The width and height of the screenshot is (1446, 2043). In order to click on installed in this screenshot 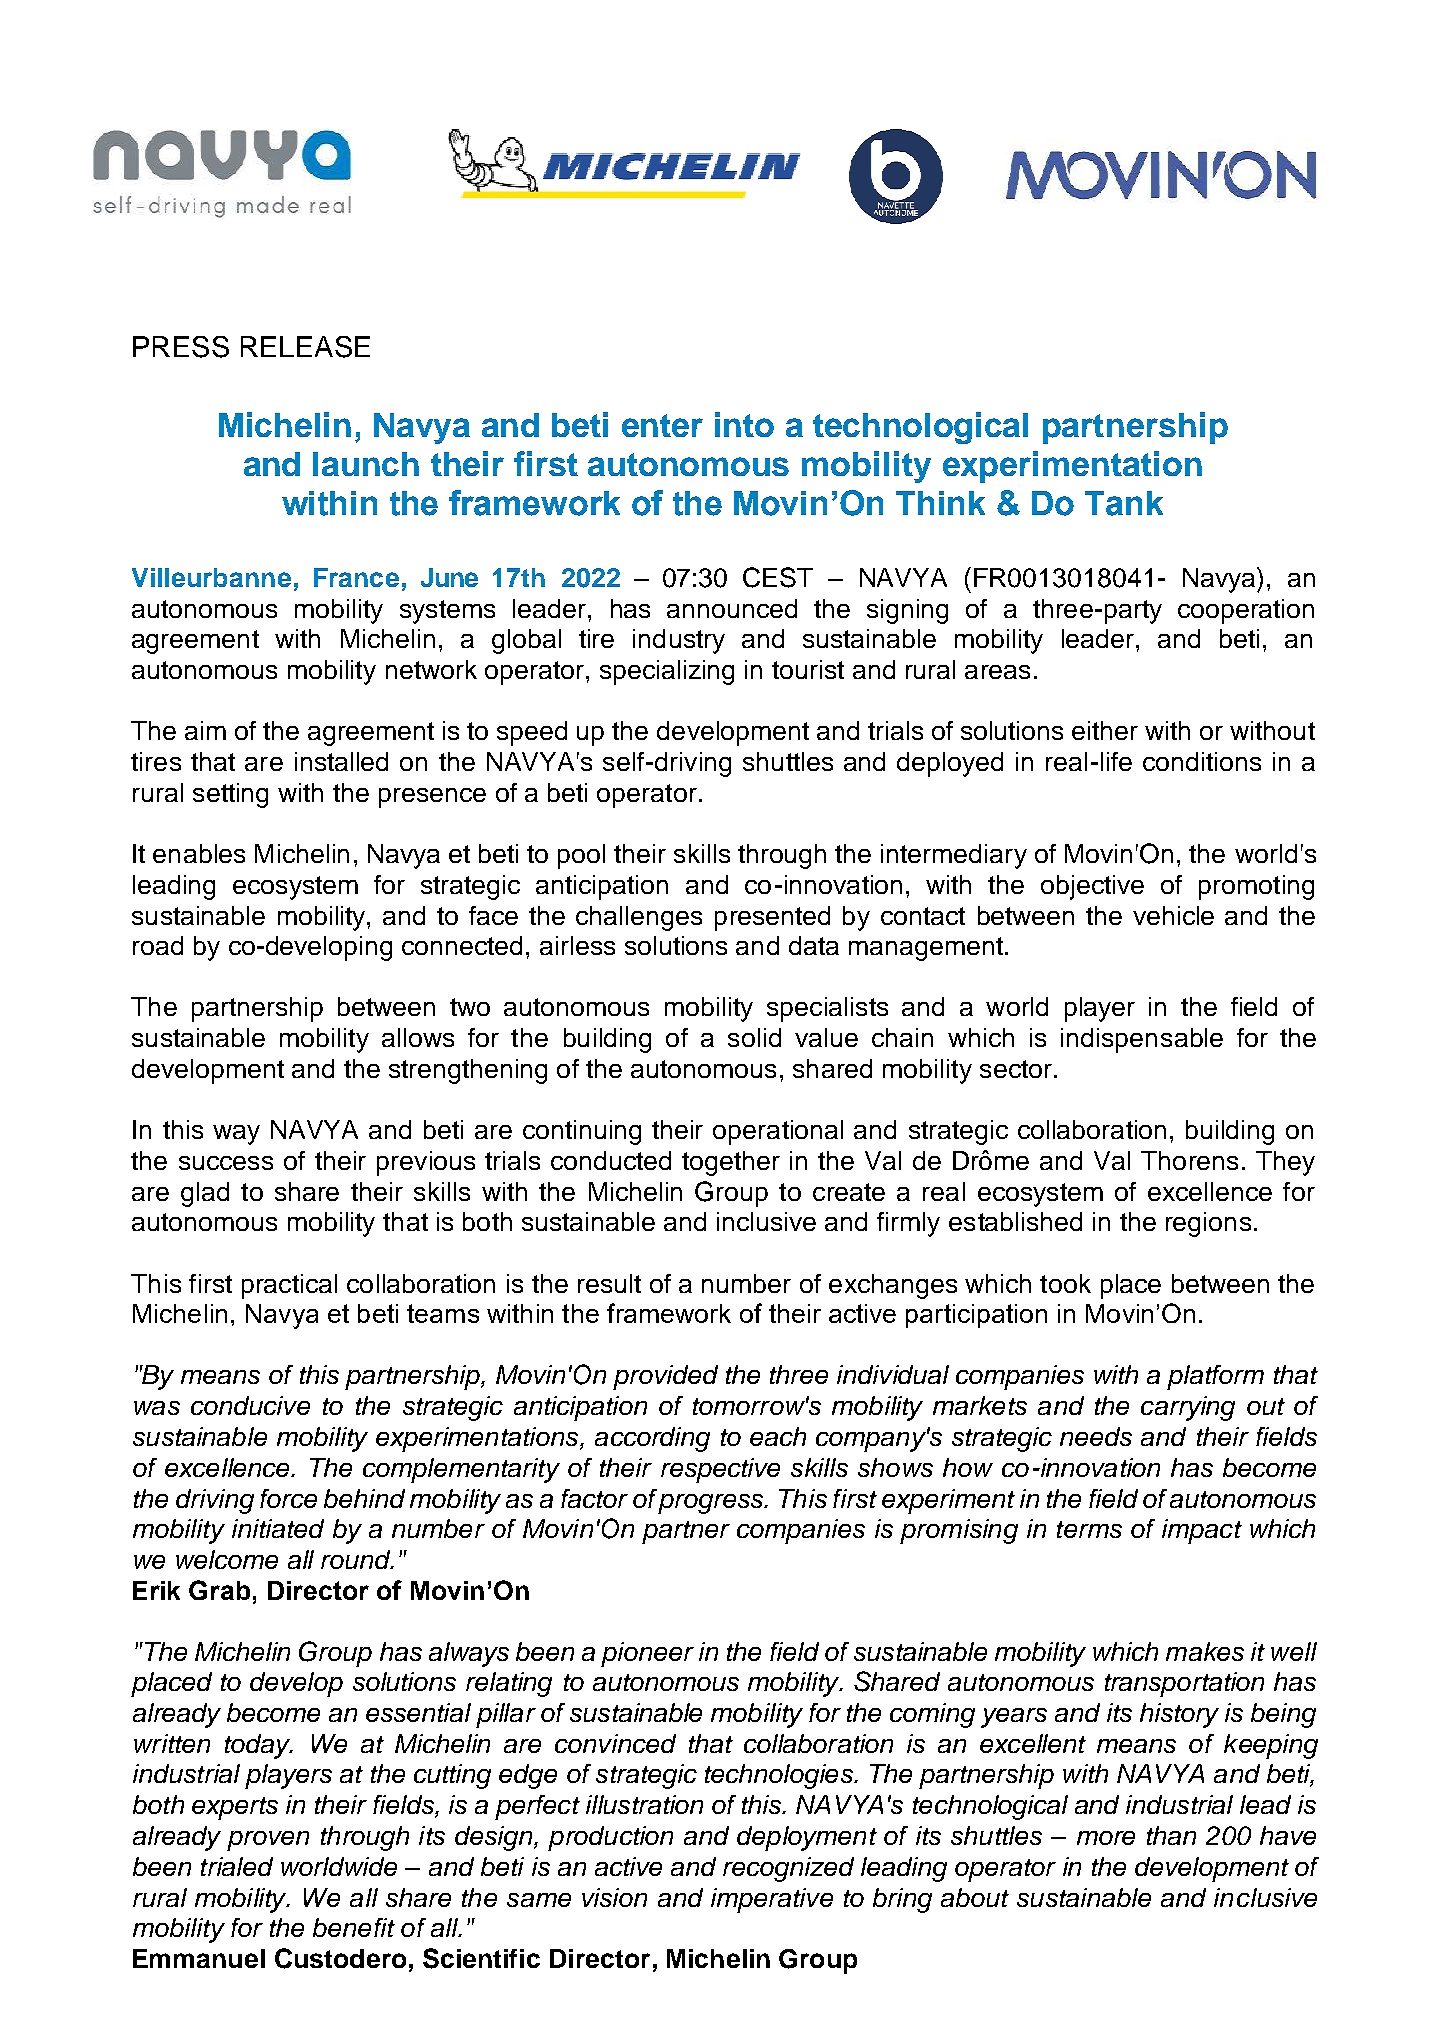, I will do `click(341, 761)`.
